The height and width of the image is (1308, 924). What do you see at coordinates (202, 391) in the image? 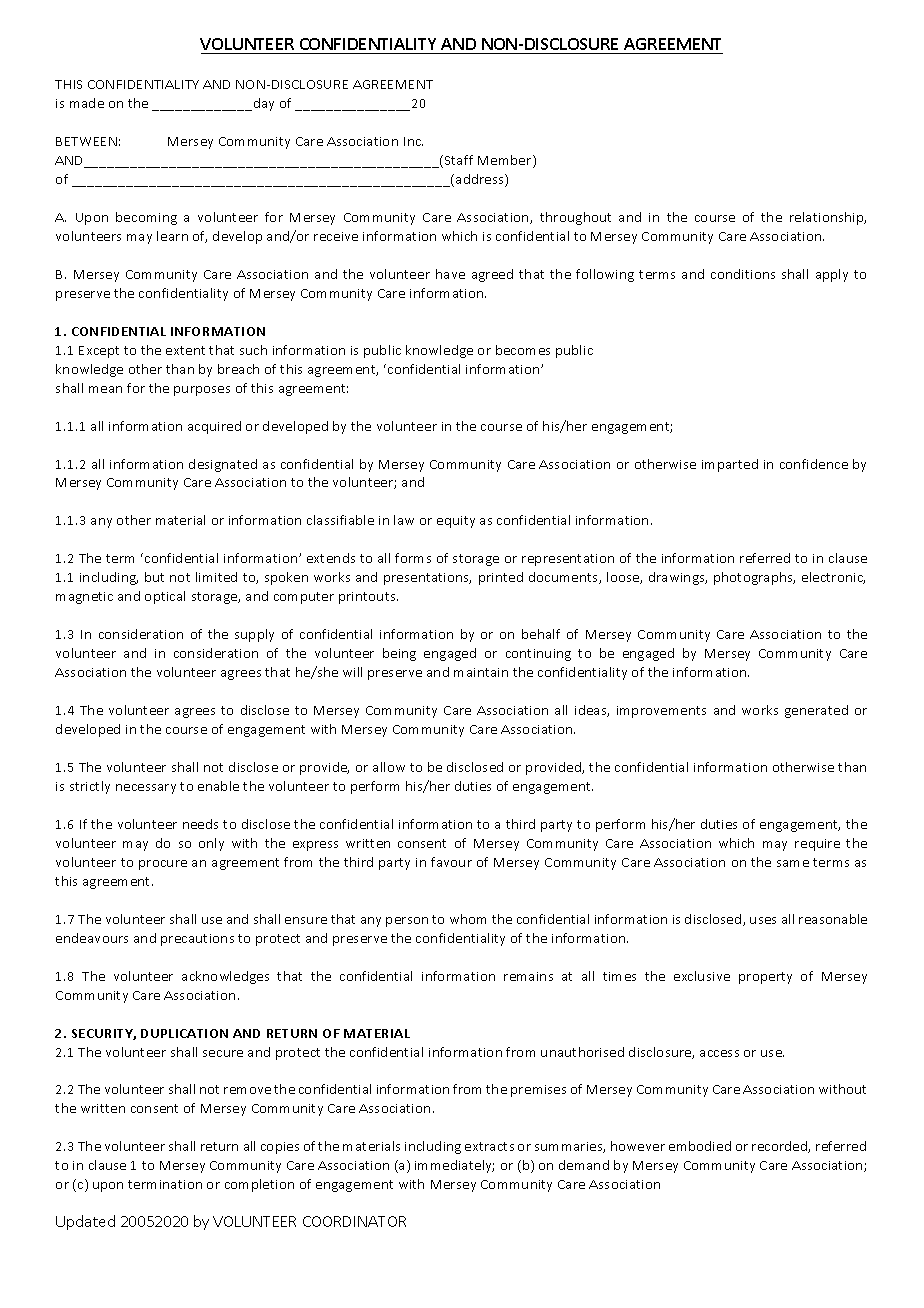
I see `purposes` at bounding box center [202, 391].
